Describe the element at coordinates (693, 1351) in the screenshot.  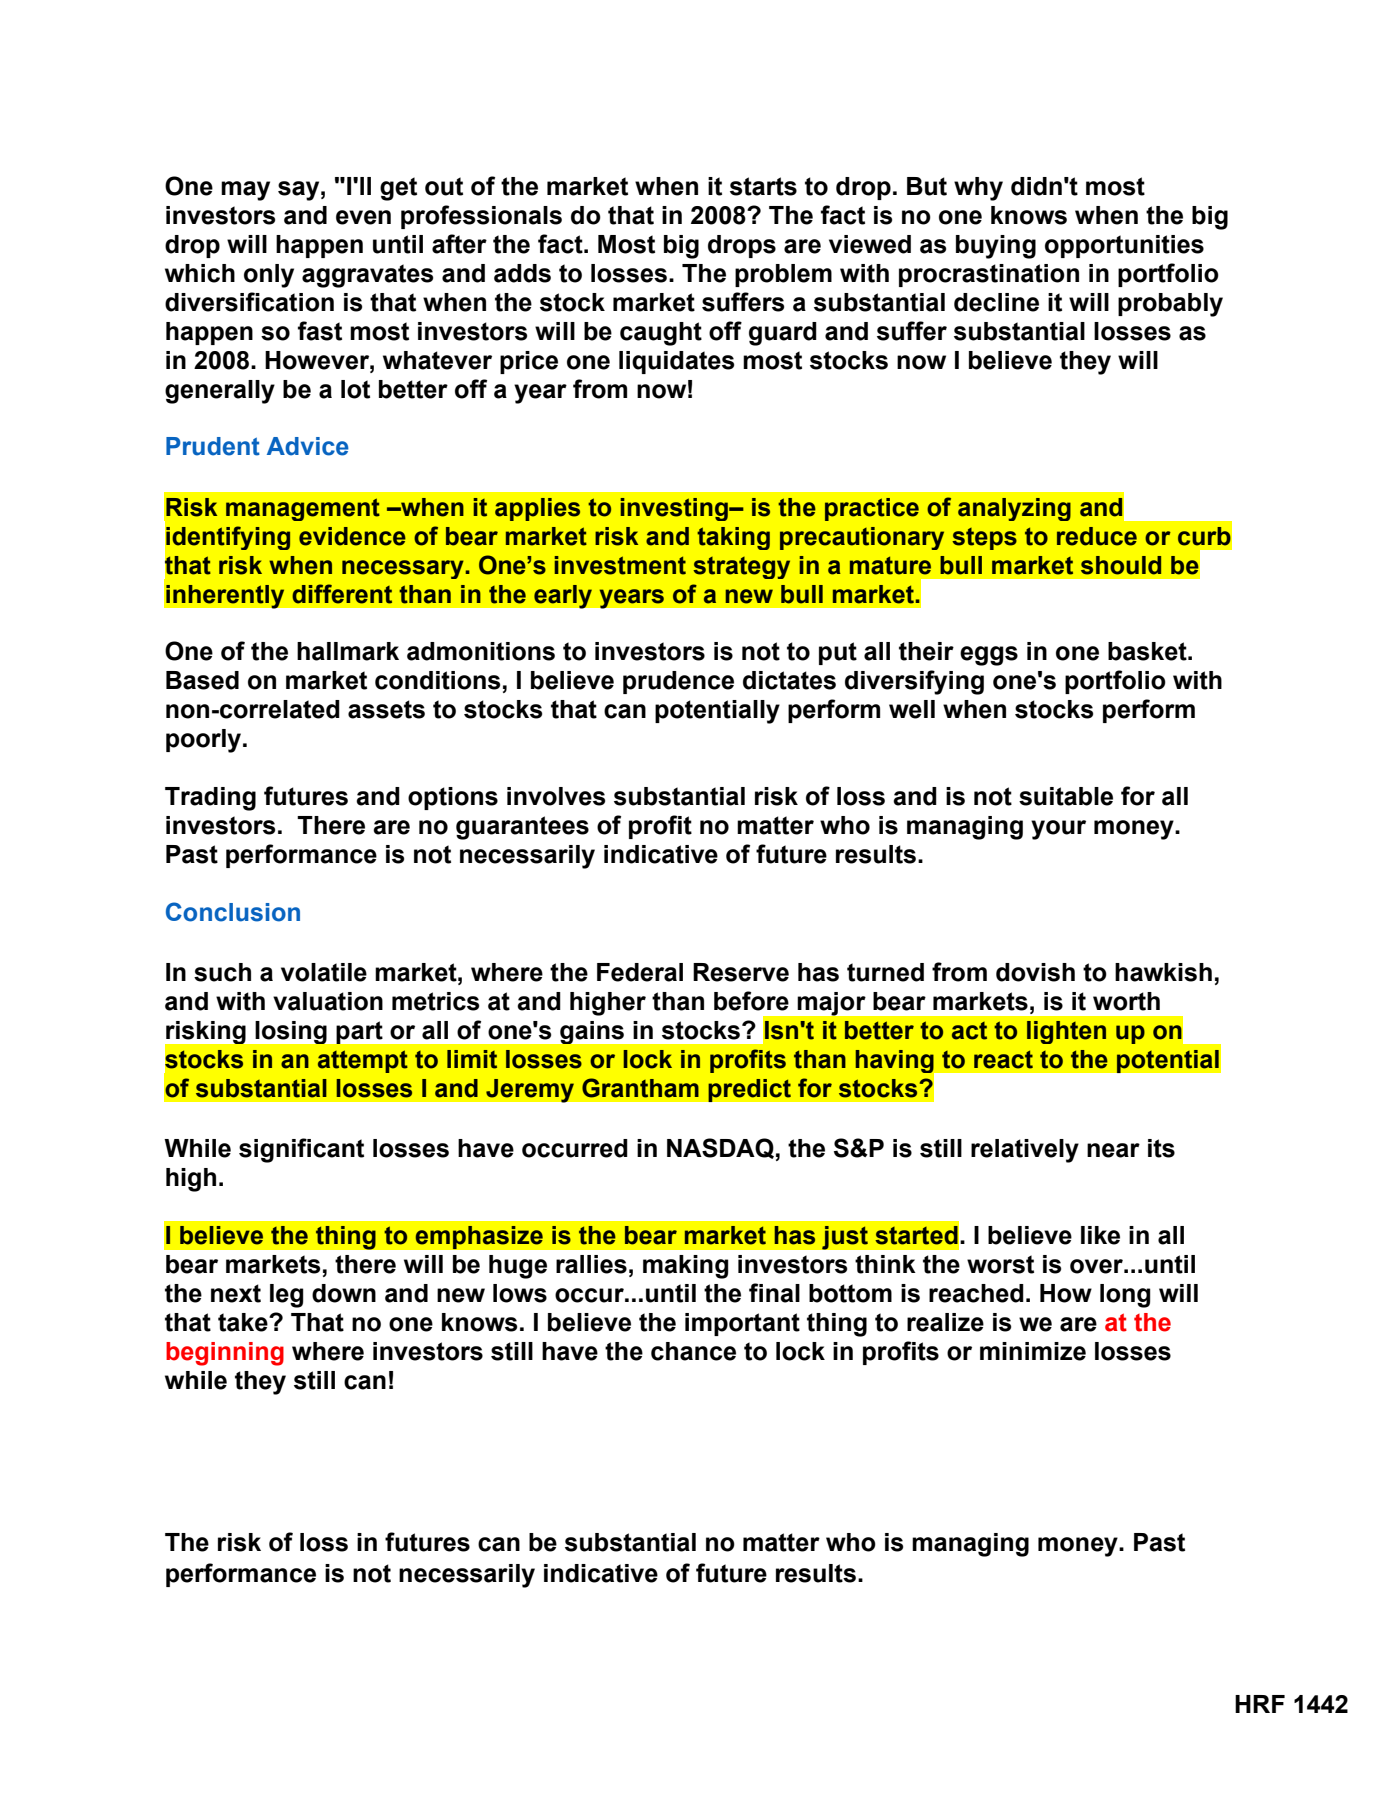
I see `chance` at that location.
